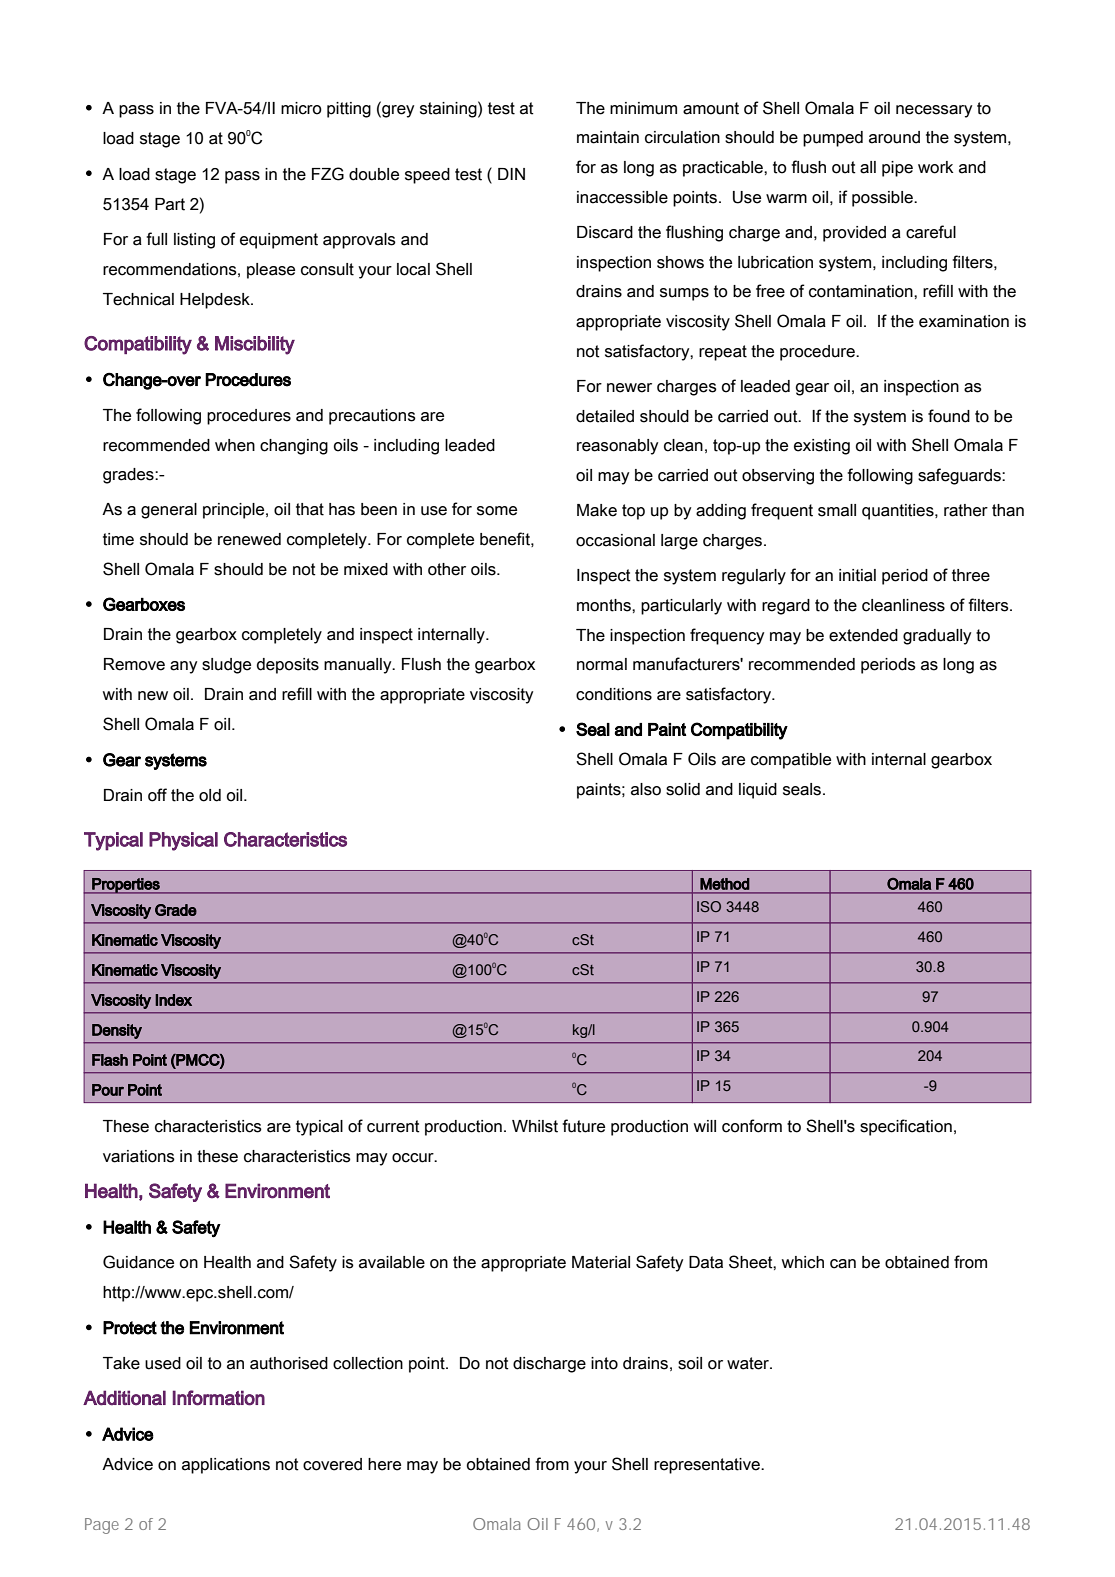 The image size is (1115, 1577). Describe the element at coordinates (646, 789) in the image. I see `also` at that location.
